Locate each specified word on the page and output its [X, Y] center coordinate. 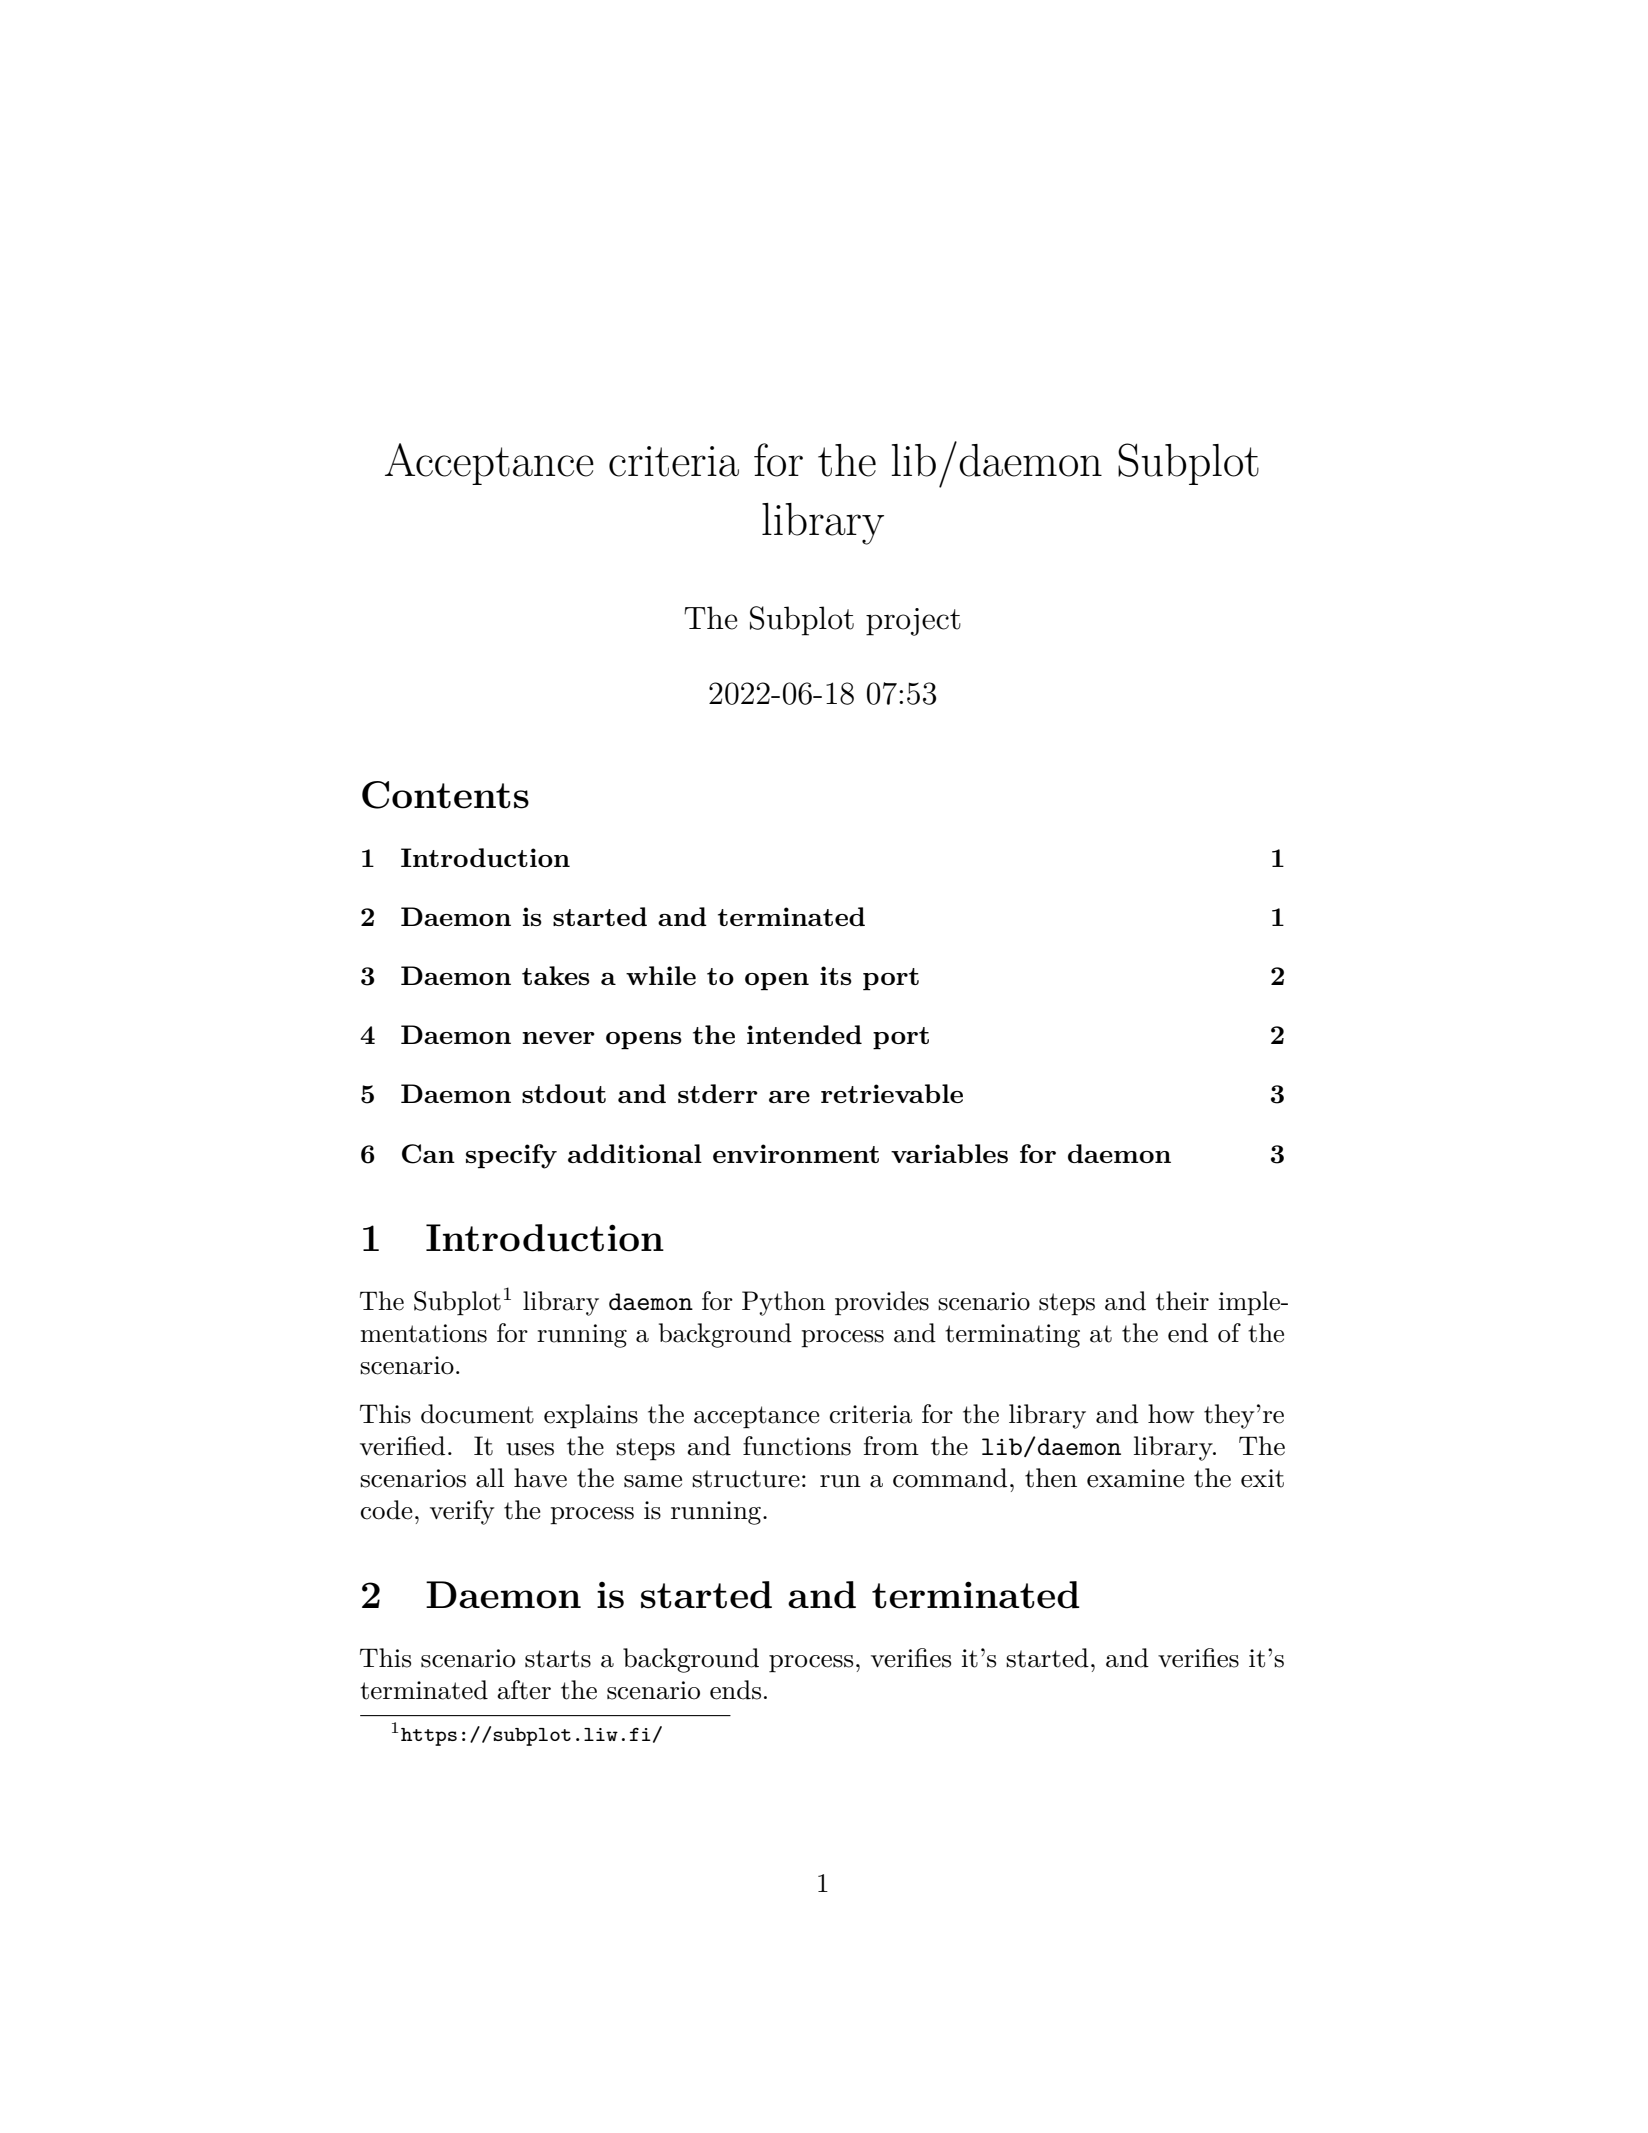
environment [796, 1153]
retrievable [892, 1093]
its [836, 975]
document [477, 1414]
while [661, 975]
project [913, 622]
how [1171, 1414]
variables [949, 1153]
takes [556, 975]
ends [735, 1690]
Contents [445, 795]
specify [511, 1156]
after [524, 1690]
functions [797, 1446]
